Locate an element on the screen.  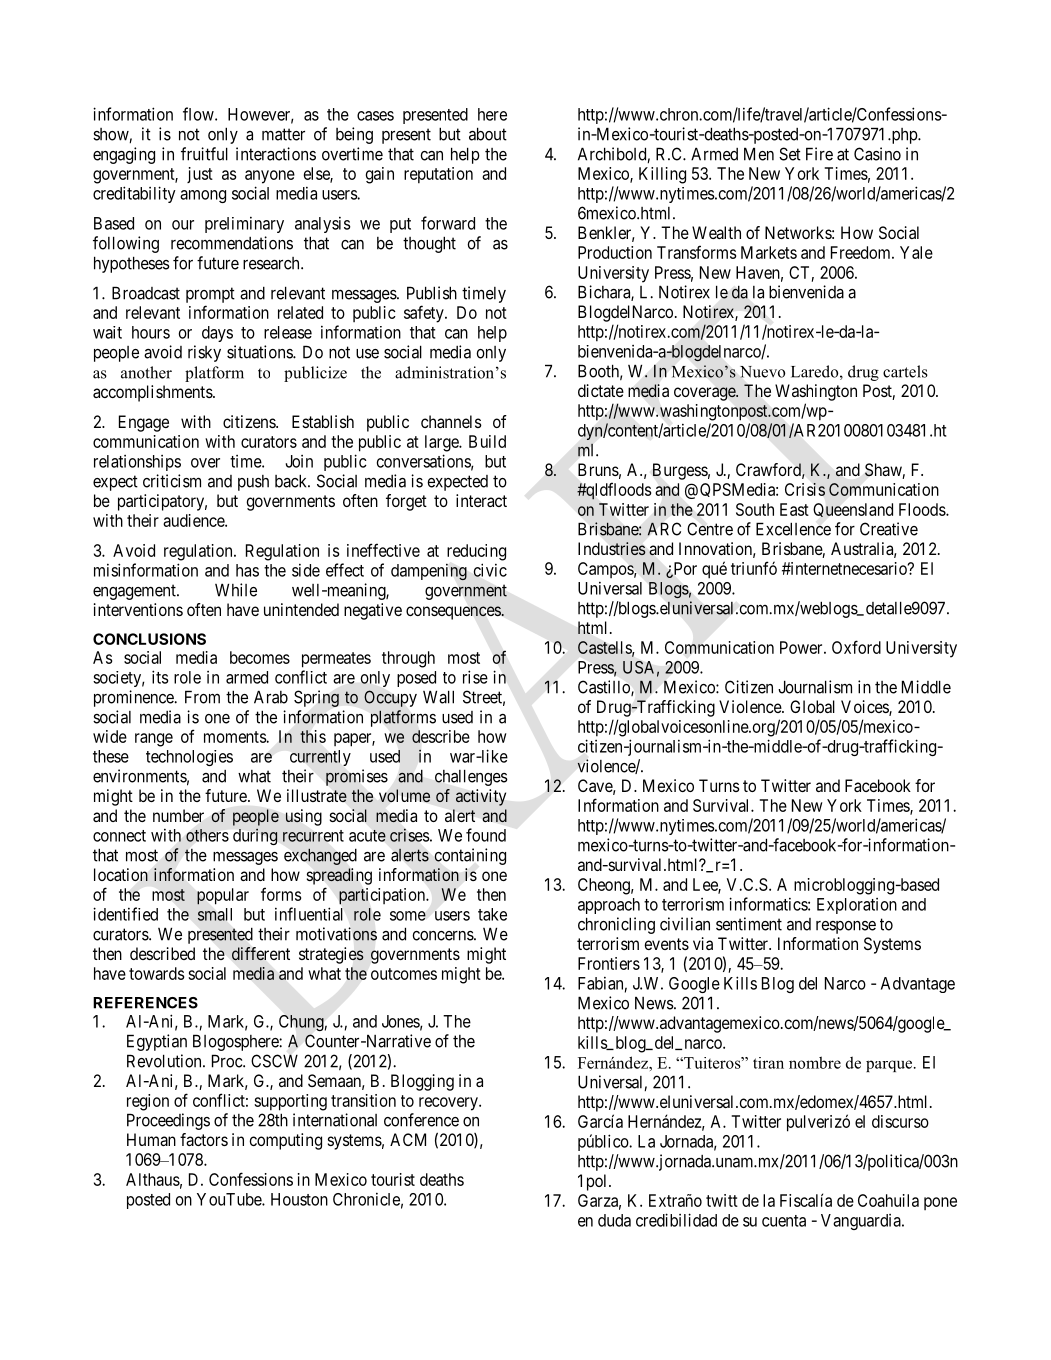
small is located at coordinates (215, 914).
